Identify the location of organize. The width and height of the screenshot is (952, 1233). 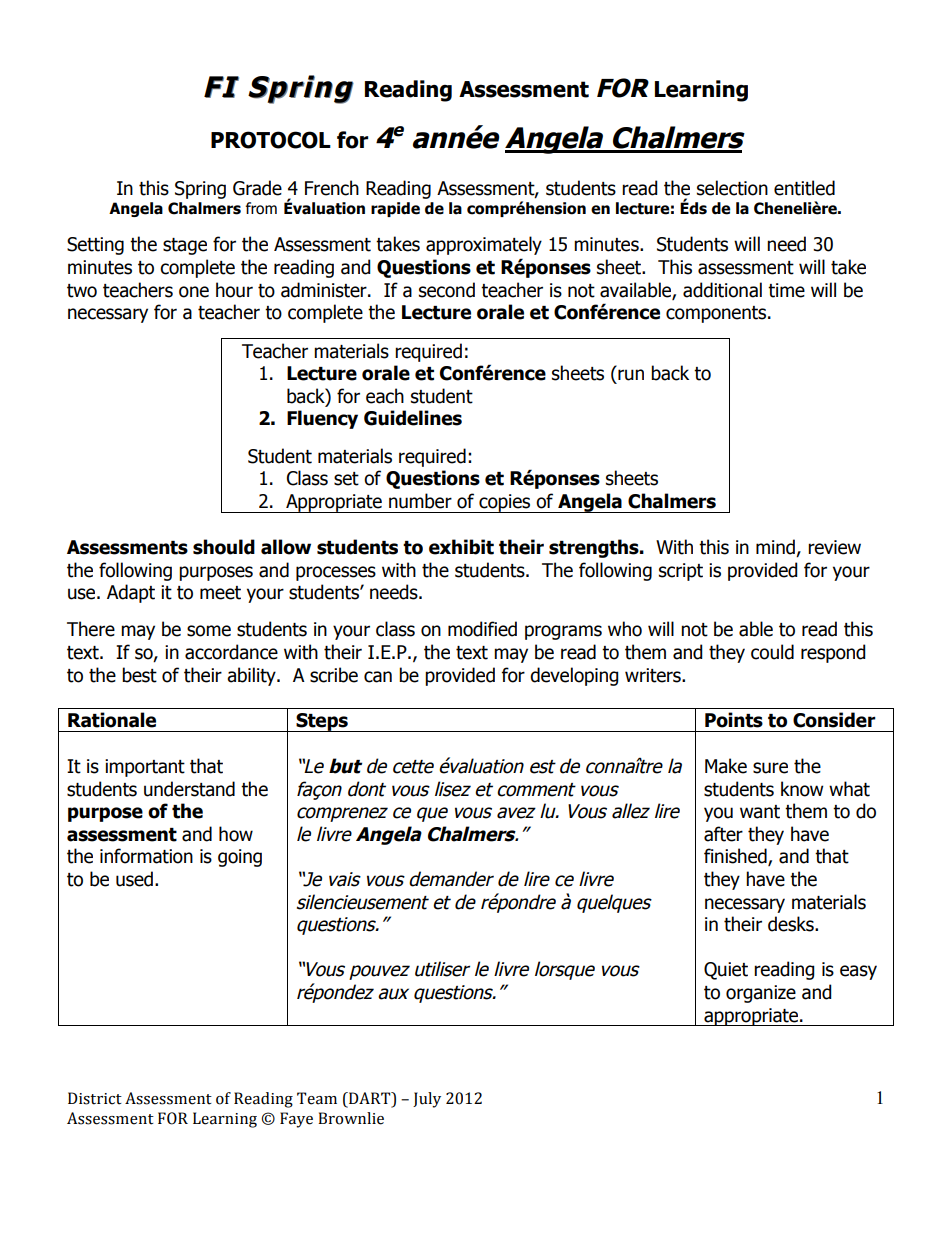
(761, 994).
